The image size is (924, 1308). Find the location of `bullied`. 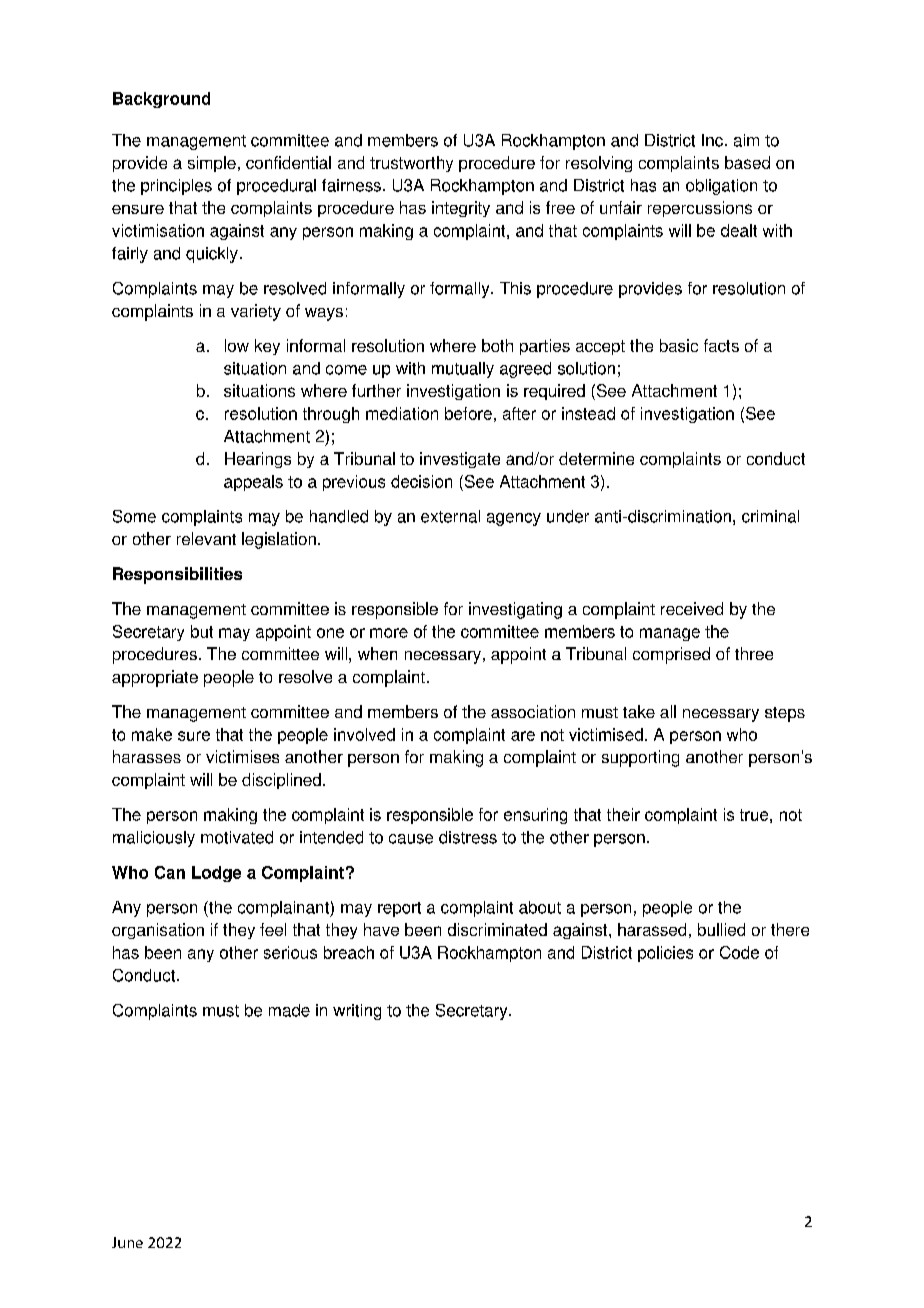

bullied is located at coordinates (721, 929).
